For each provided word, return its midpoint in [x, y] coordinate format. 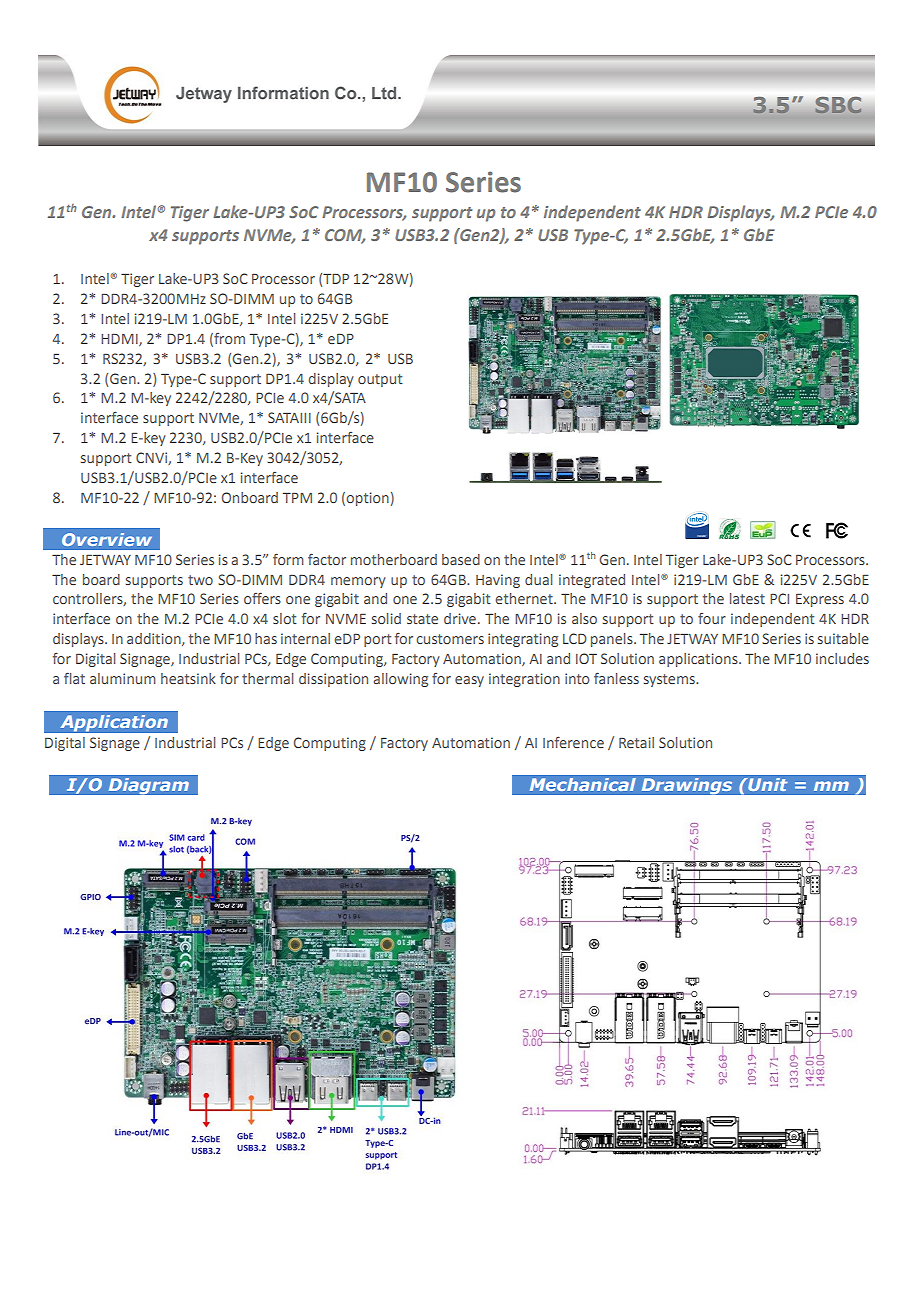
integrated [592, 581]
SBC [838, 105]
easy [469, 681]
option [367, 499]
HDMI [120, 340]
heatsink [188, 678]
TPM [297, 498]
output [380, 380]
